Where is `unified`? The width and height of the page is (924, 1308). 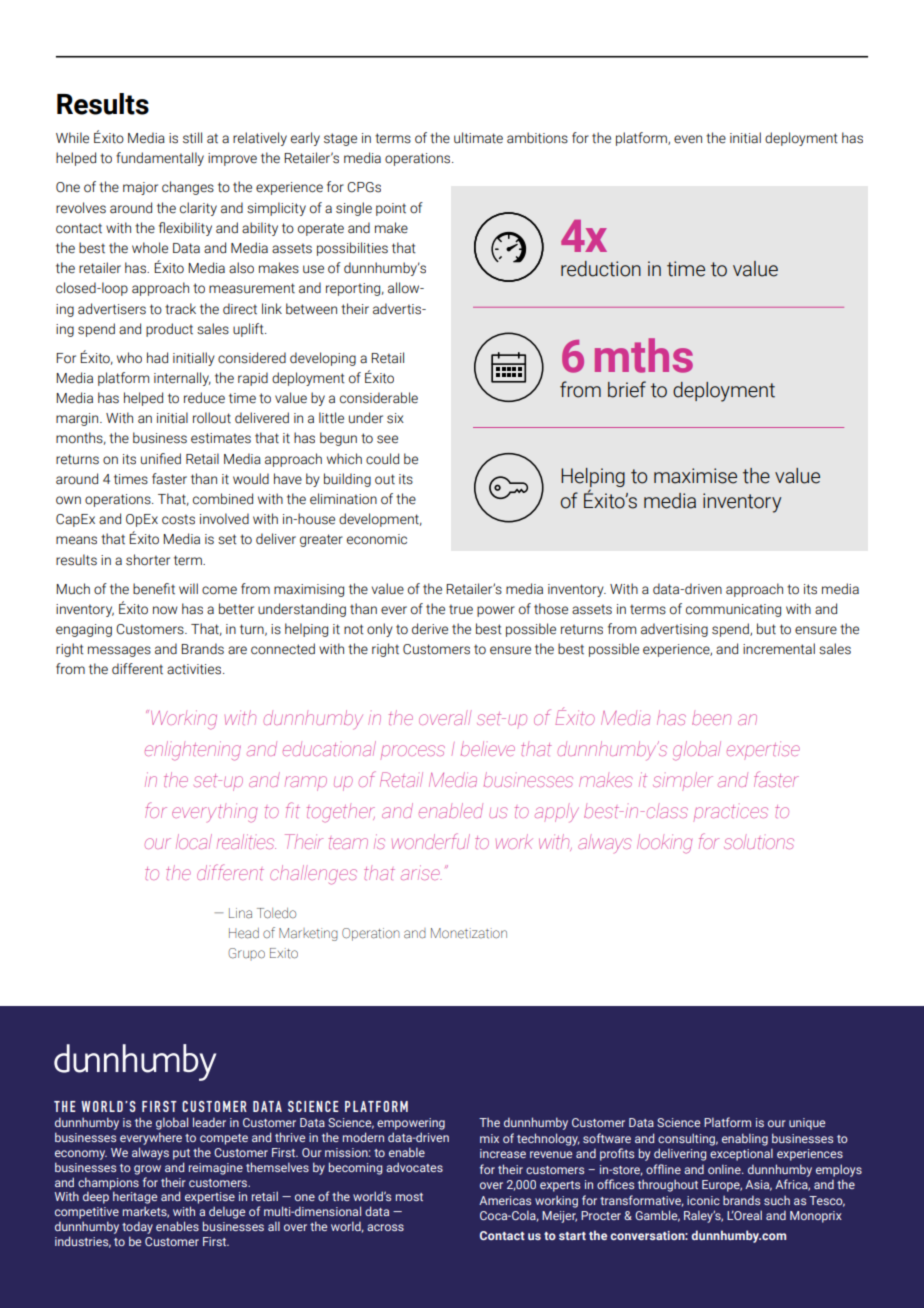
unified is located at coordinates (161, 459).
